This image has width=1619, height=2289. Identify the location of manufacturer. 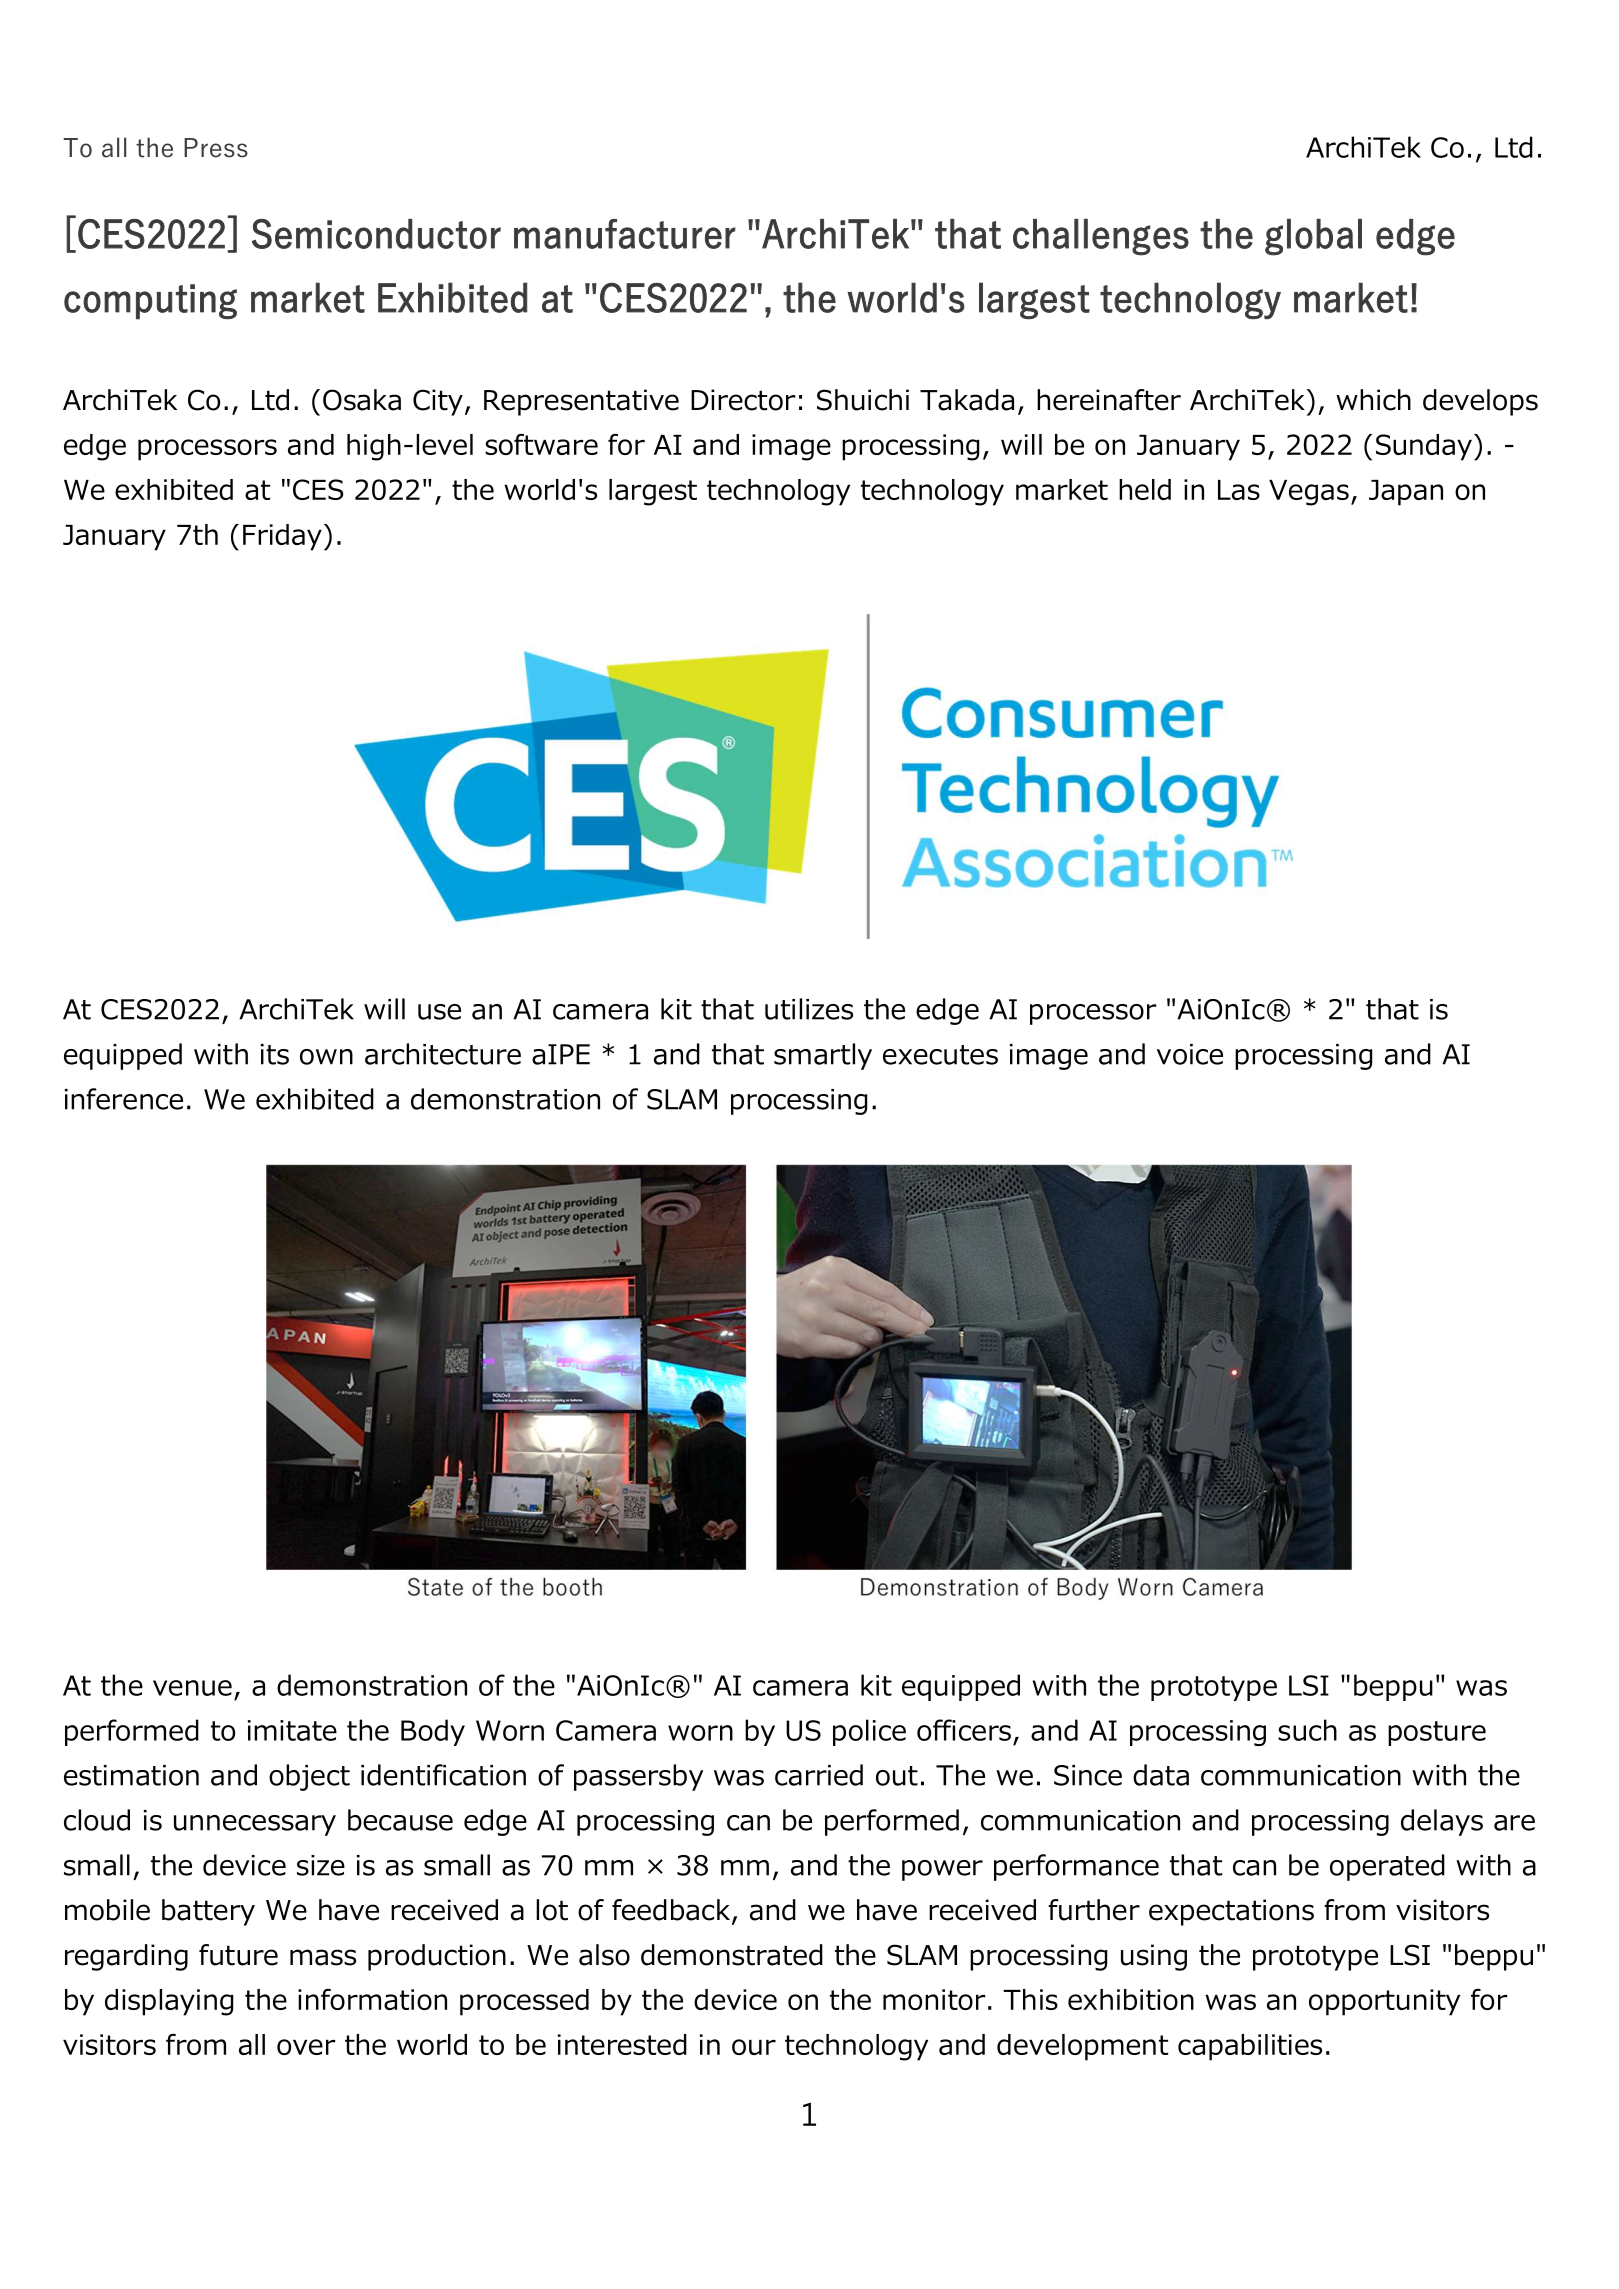
(625, 234).
